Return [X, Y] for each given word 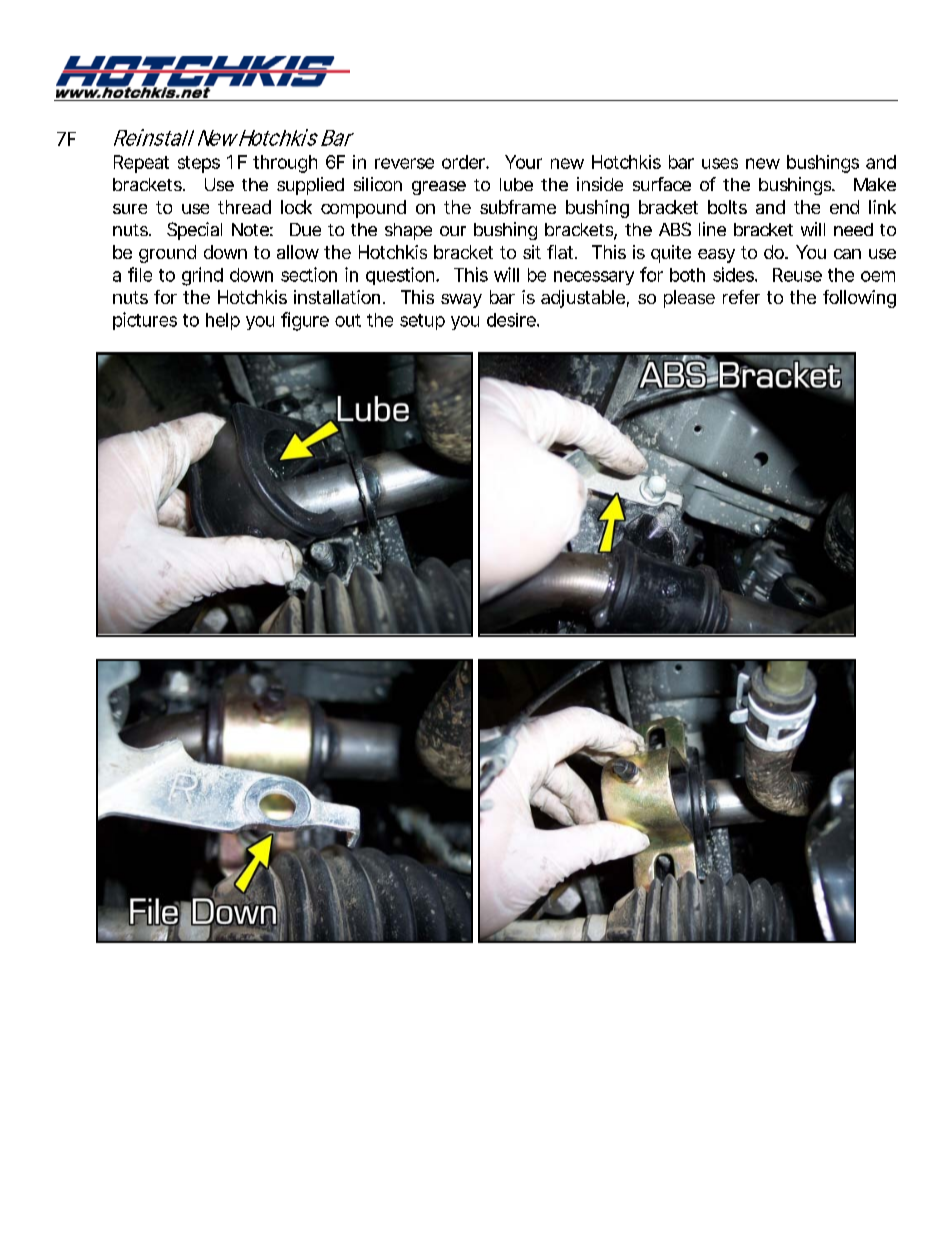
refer [741, 297]
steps [199, 164]
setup [422, 322]
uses [720, 163]
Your [523, 162]
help [223, 321]
